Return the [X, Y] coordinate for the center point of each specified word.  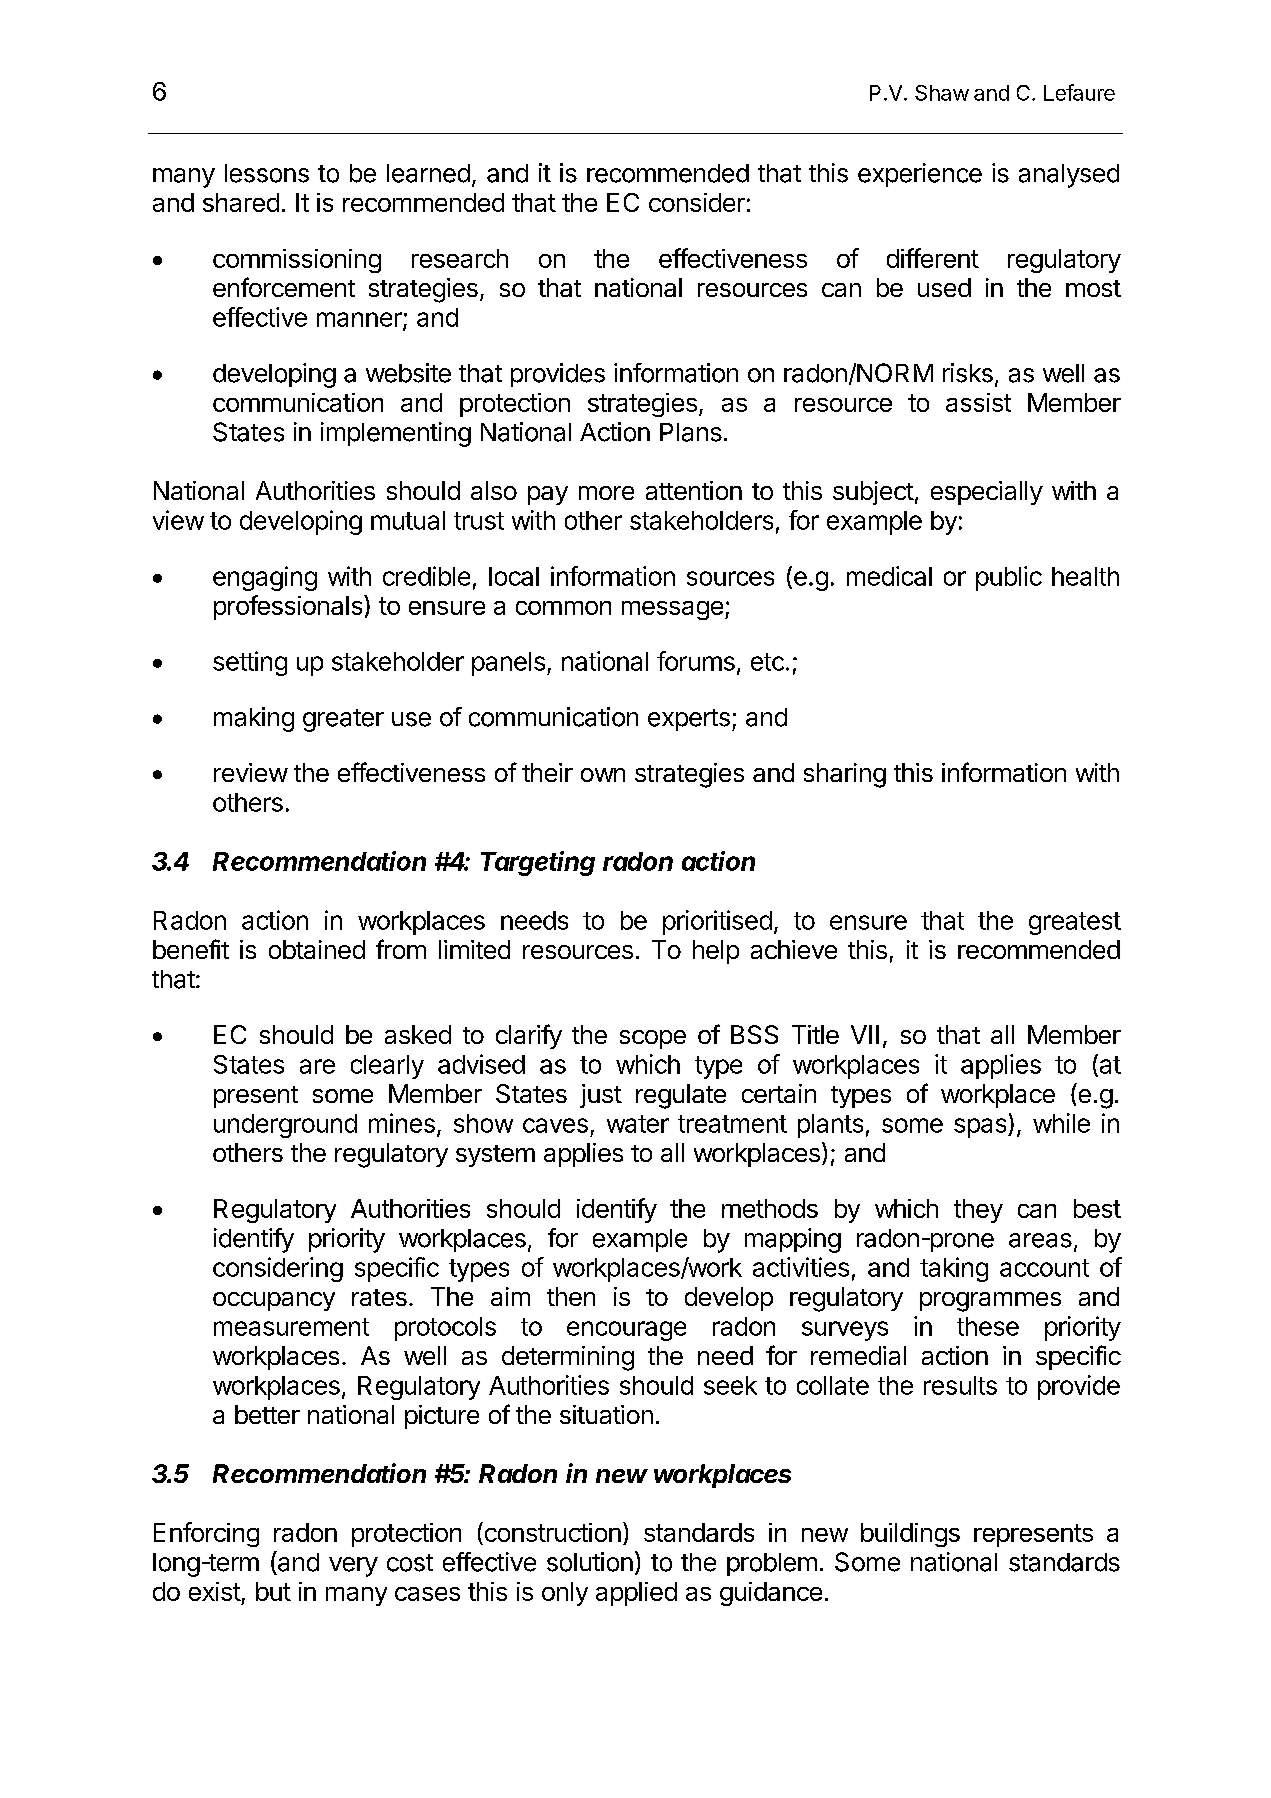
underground [285, 1126]
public [1009, 578]
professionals [289, 607]
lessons [267, 173]
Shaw [942, 93]
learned [428, 173]
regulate [681, 1096]
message [672, 610]
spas [981, 1128]
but [273, 1591]
